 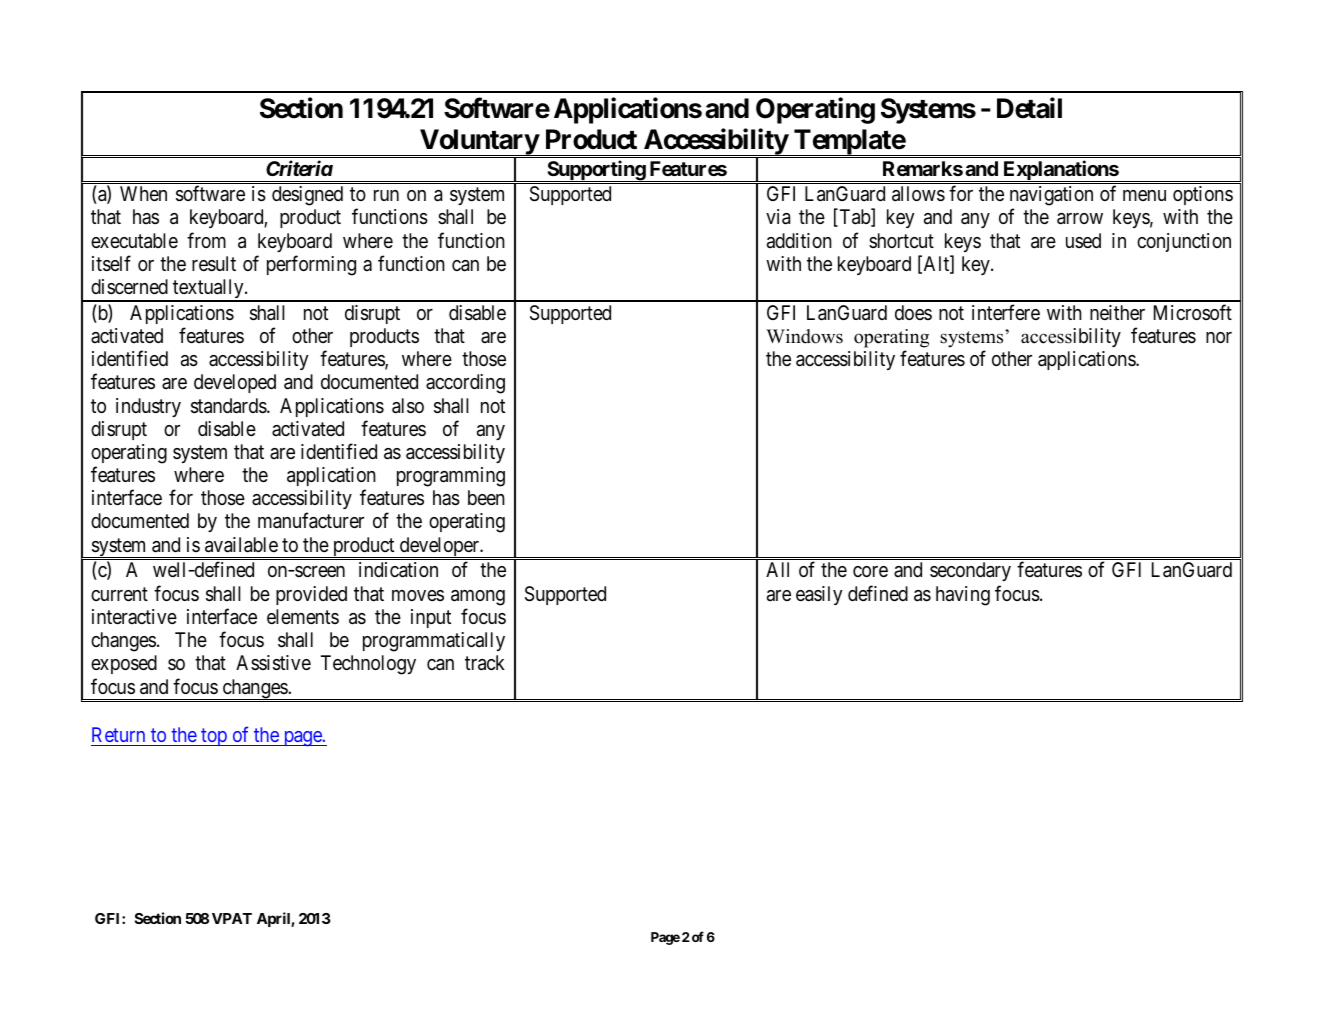 What do you see at coordinates (1029, 108) in the document?
I see `Detail` at bounding box center [1029, 108].
